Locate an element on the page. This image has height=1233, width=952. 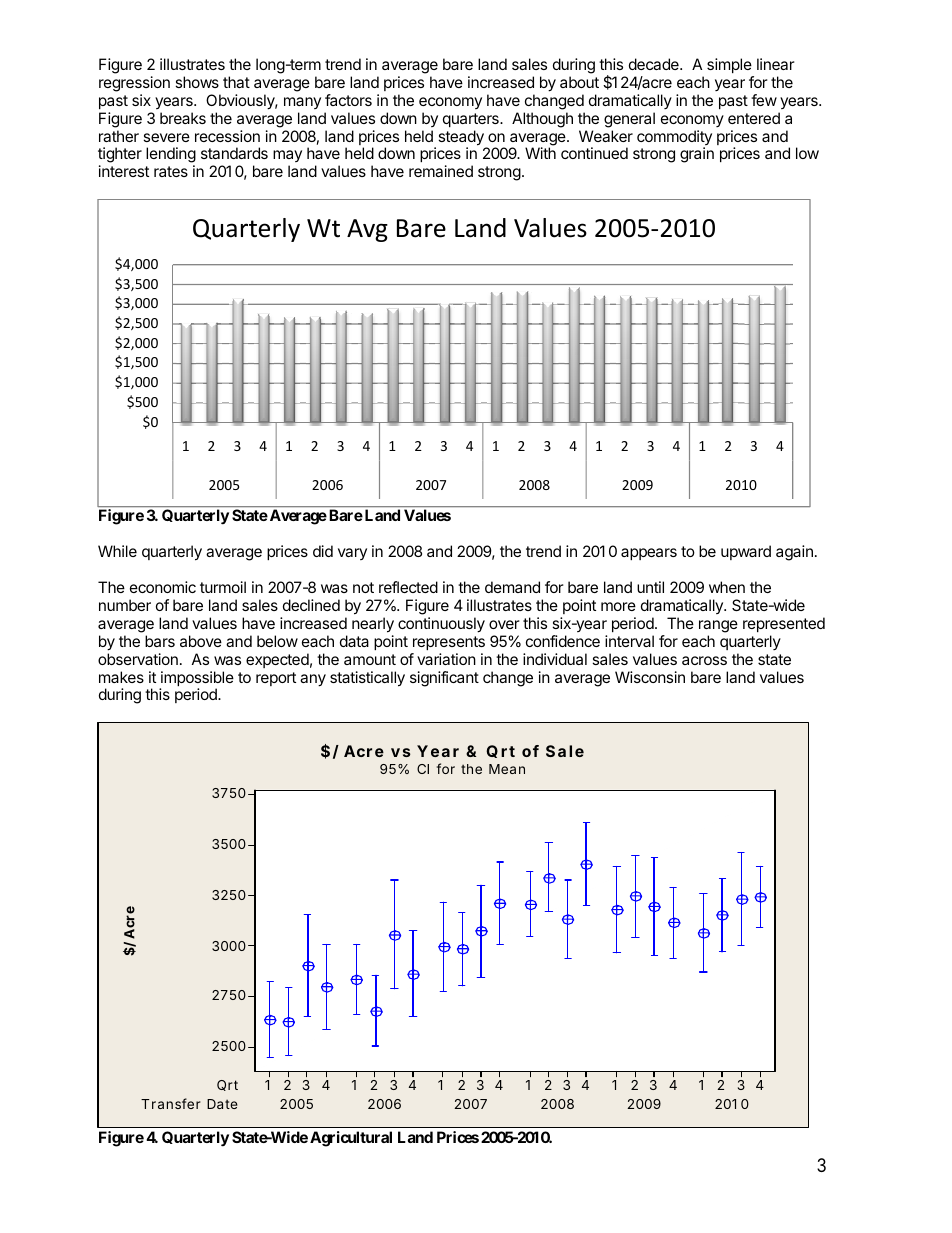
Agricultural is located at coordinates (351, 1139).
